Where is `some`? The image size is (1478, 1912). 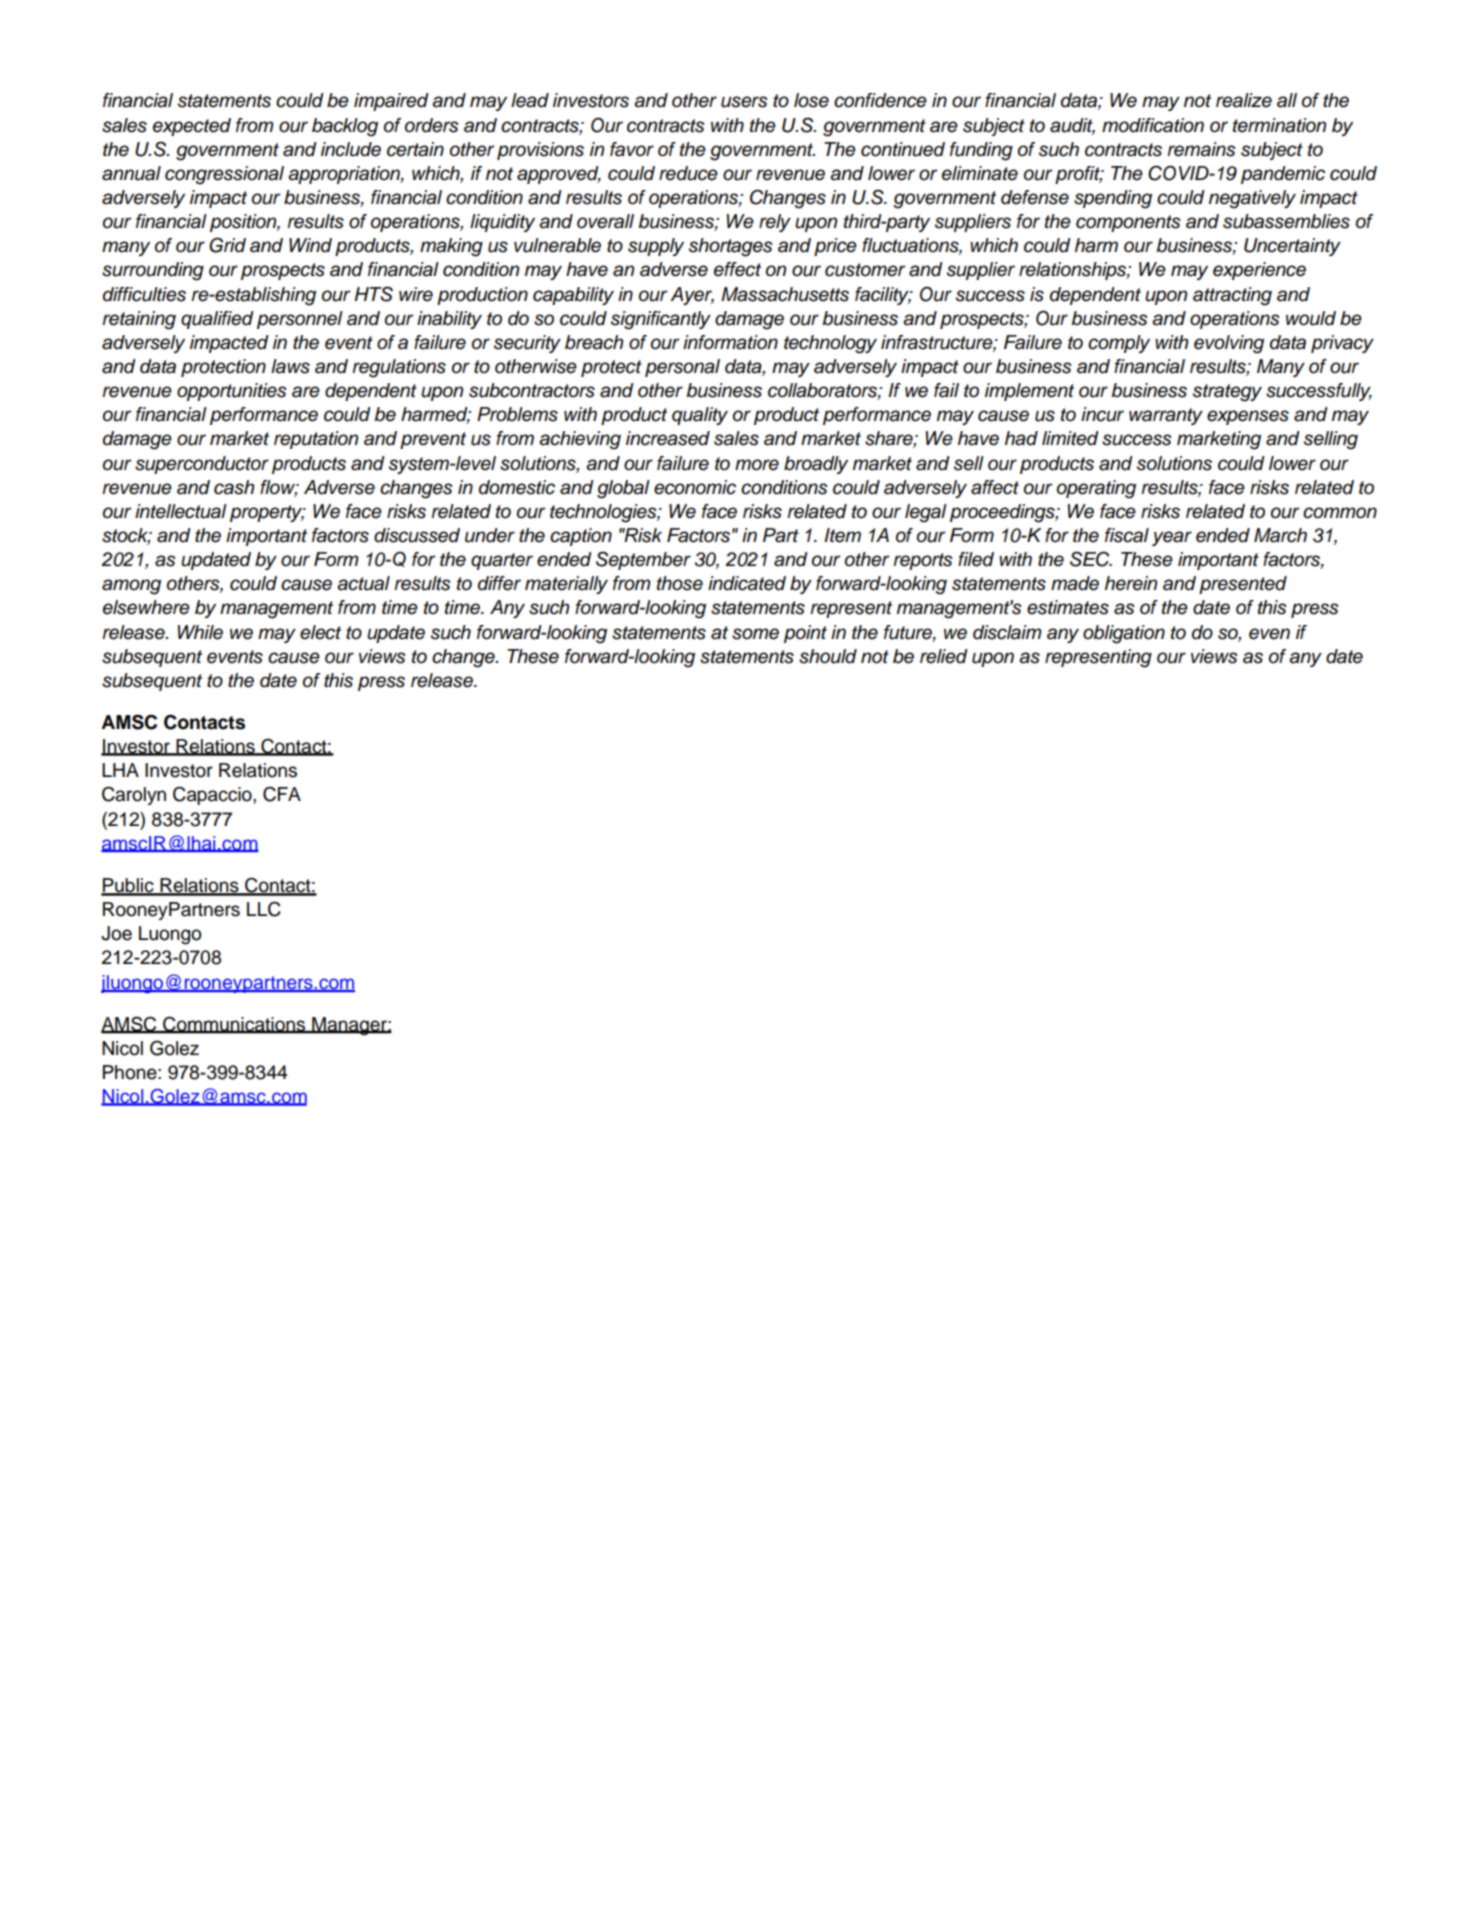 some is located at coordinates (755, 634).
